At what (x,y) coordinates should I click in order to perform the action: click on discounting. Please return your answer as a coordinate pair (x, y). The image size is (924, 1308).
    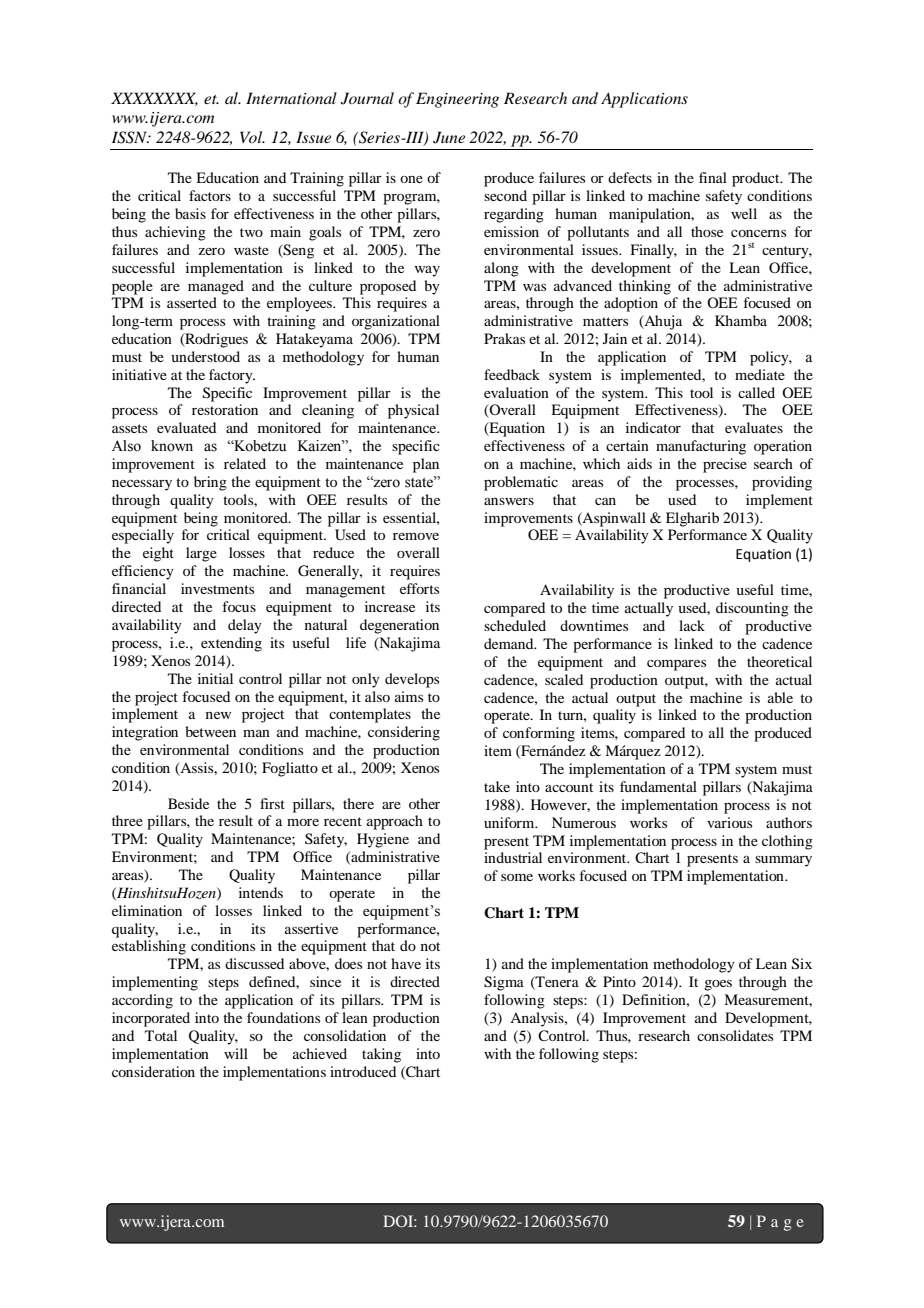
    Looking at the image, I should click on (752, 609).
